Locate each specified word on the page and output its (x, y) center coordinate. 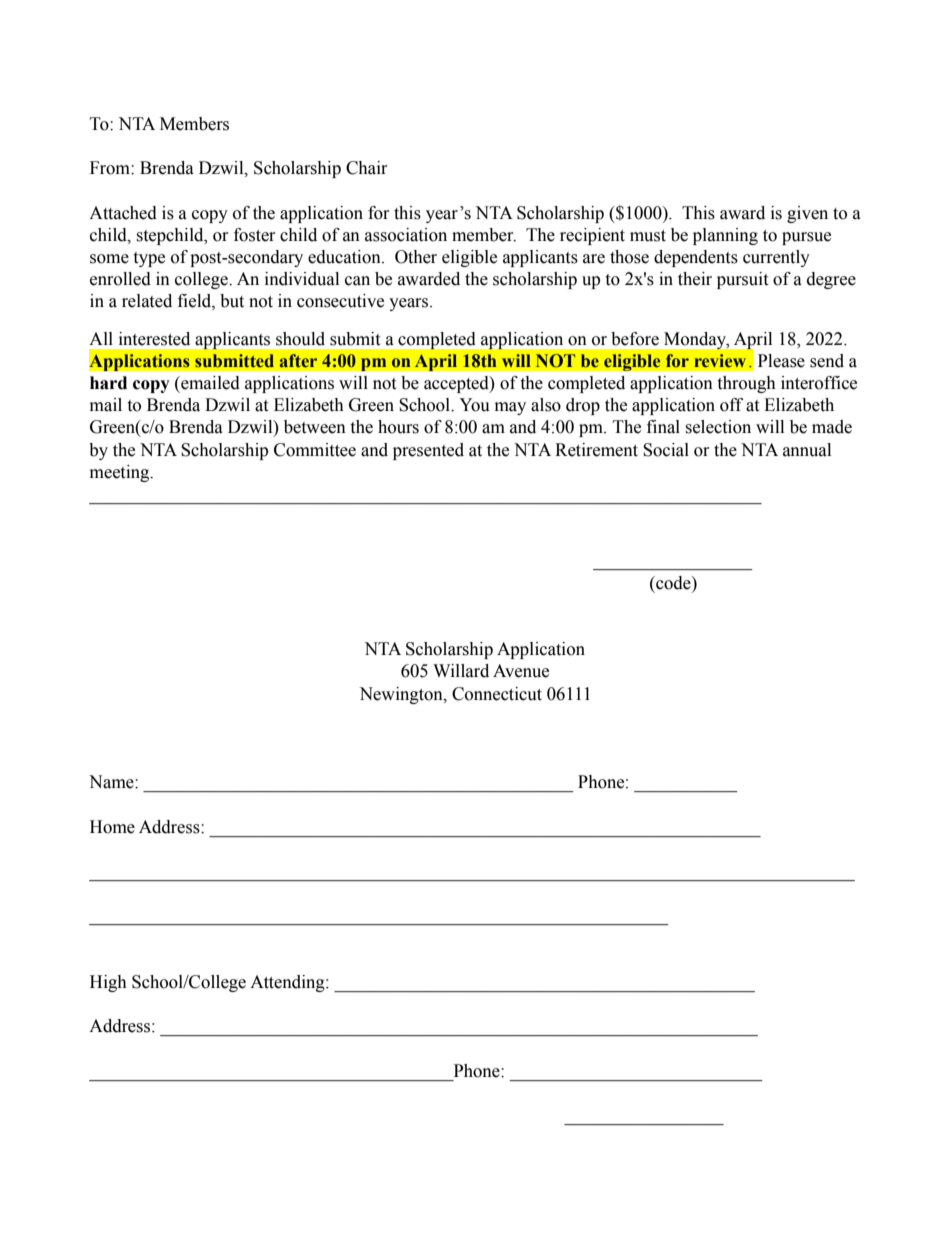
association (406, 235)
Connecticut (497, 694)
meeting (121, 473)
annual (807, 450)
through (746, 384)
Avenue (521, 671)
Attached (123, 213)
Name (112, 782)
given (807, 214)
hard (108, 383)
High (108, 983)
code (673, 583)
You (474, 405)
